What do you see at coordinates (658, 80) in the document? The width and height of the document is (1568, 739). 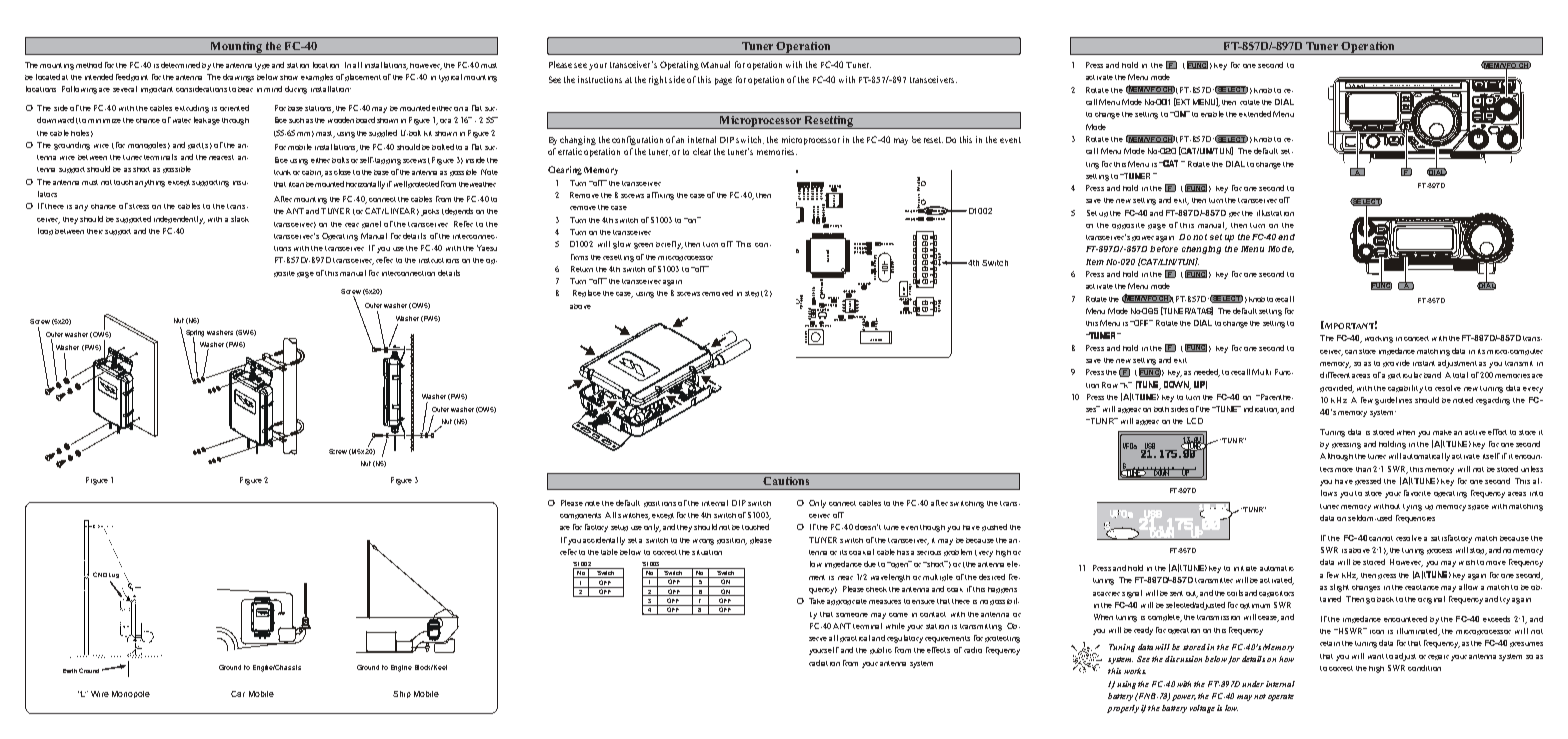 I see `right` at bounding box center [658, 80].
